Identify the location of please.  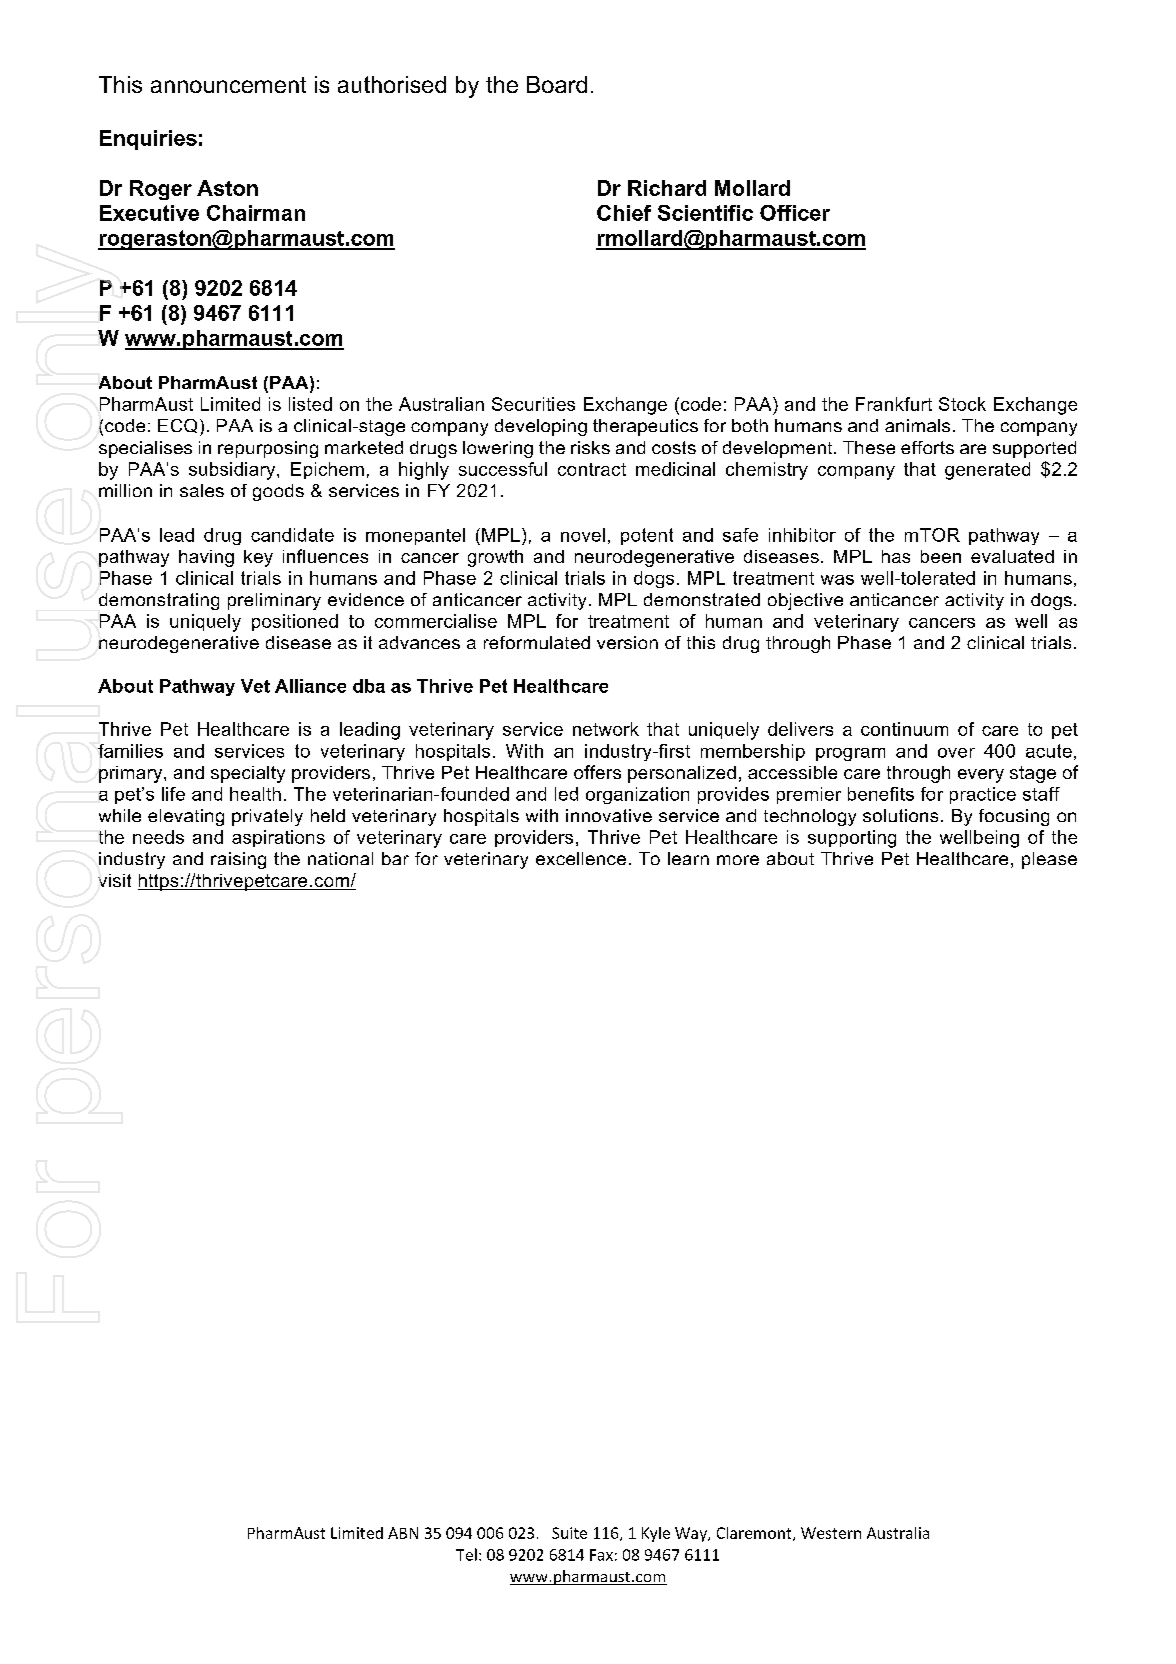
(1049, 860).
